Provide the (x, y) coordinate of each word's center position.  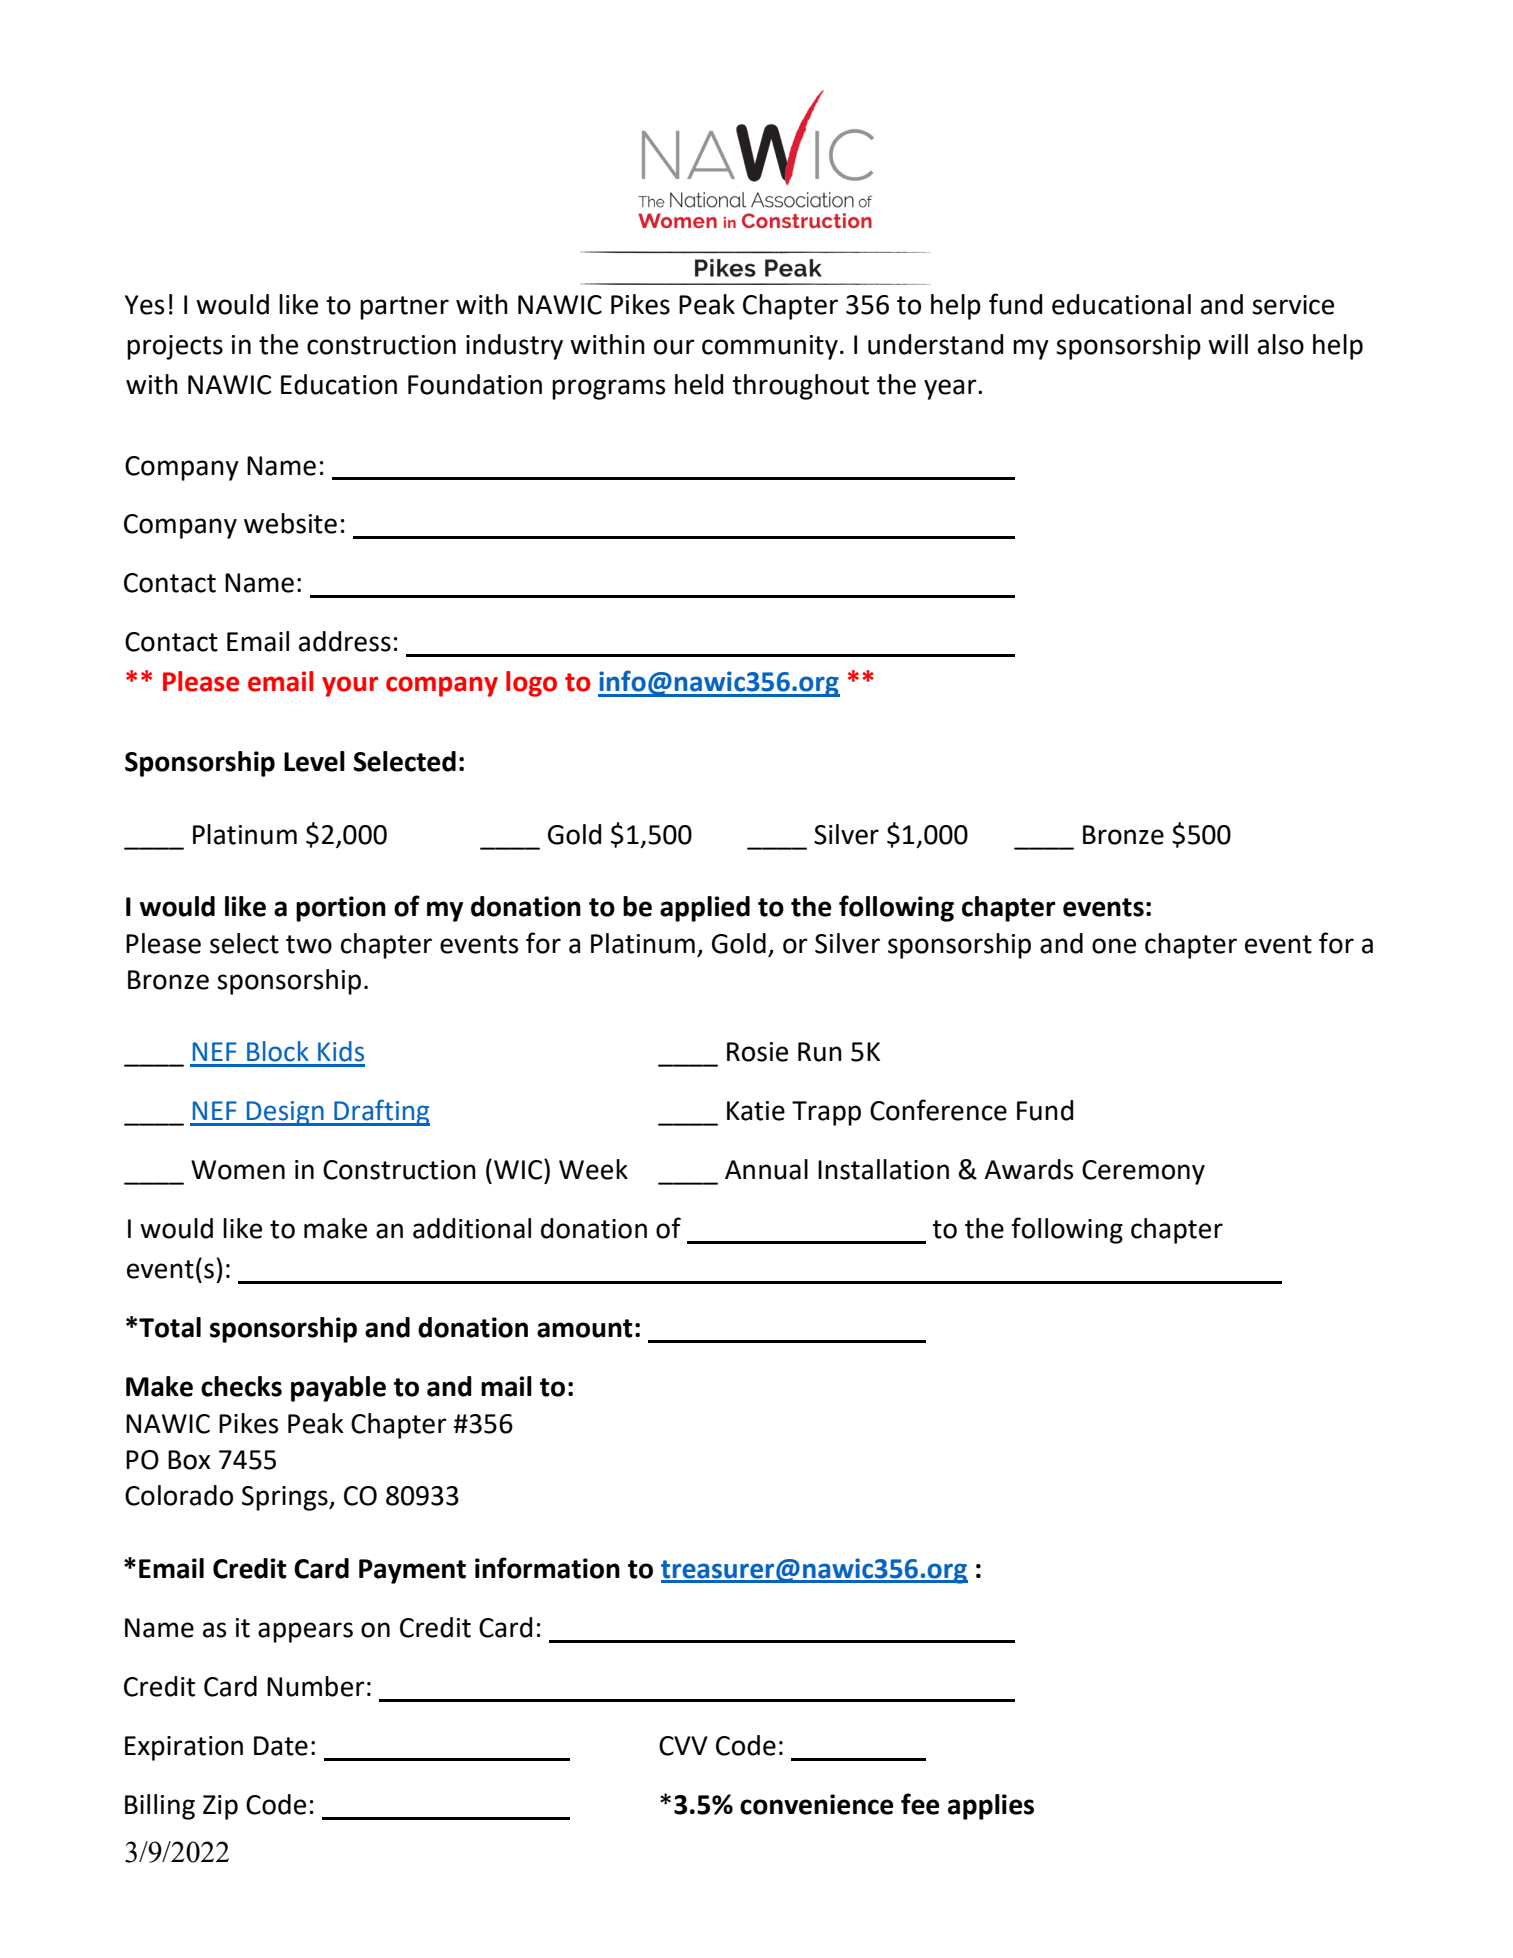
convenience (817, 1804)
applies (991, 1807)
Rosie (757, 1052)
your (350, 686)
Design (285, 1113)
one (1114, 946)
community (770, 347)
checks (241, 1386)
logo (531, 684)
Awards (1028, 1169)
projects (175, 347)
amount (585, 1328)
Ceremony (1143, 1172)
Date (281, 1746)
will (1228, 344)
